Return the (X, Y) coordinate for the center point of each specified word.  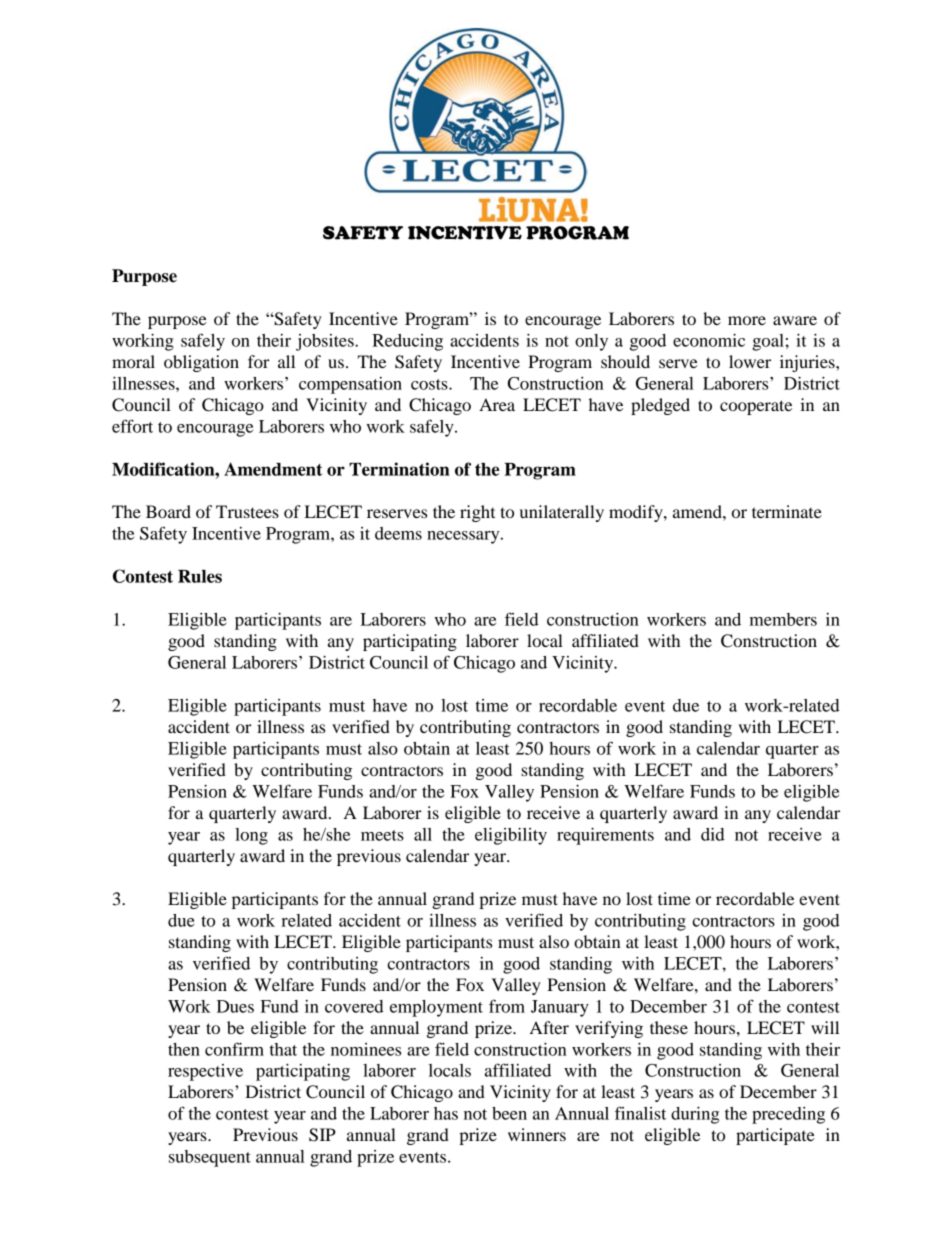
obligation (201, 363)
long (251, 836)
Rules (200, 576)
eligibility (511, 836)
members (783, 619)
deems (398, 533)
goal (768, 342)
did (713, 834)
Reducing (407, 342)
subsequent (210, 1158)
